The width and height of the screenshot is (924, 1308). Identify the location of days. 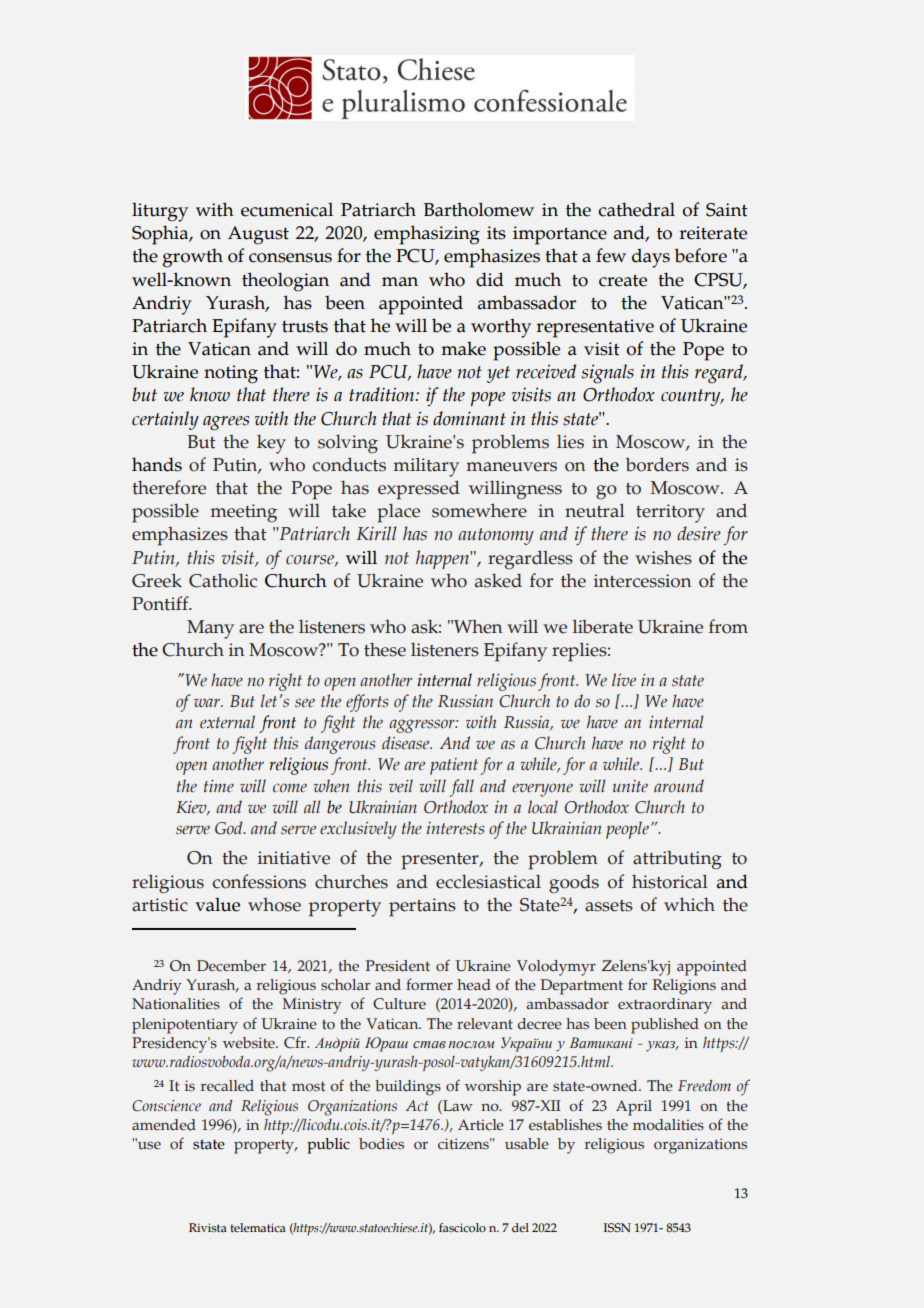
(651, 258).
